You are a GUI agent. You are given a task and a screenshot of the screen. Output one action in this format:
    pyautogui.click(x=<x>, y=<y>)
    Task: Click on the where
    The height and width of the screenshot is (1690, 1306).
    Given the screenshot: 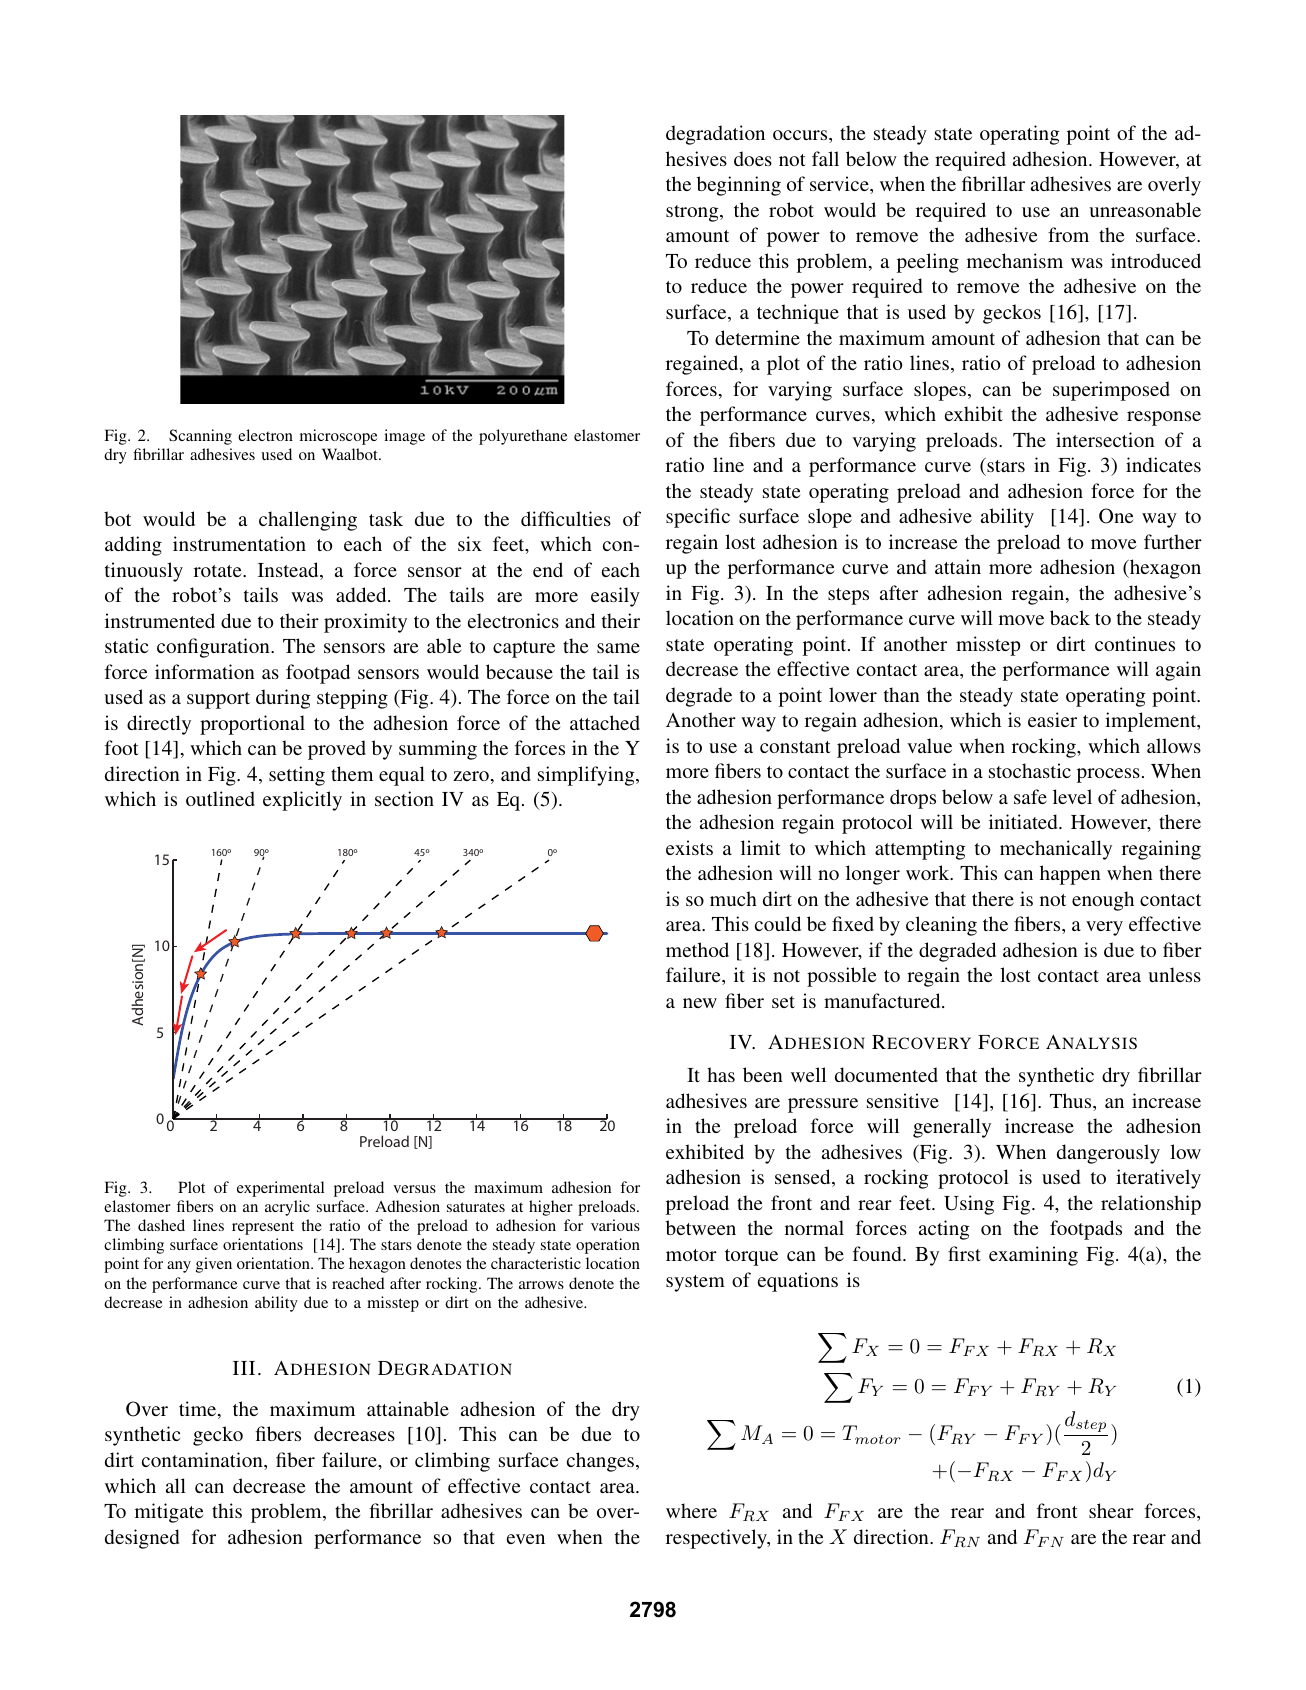 What is the action you would take?
    pyautogui.click(x=691, y=1510)
